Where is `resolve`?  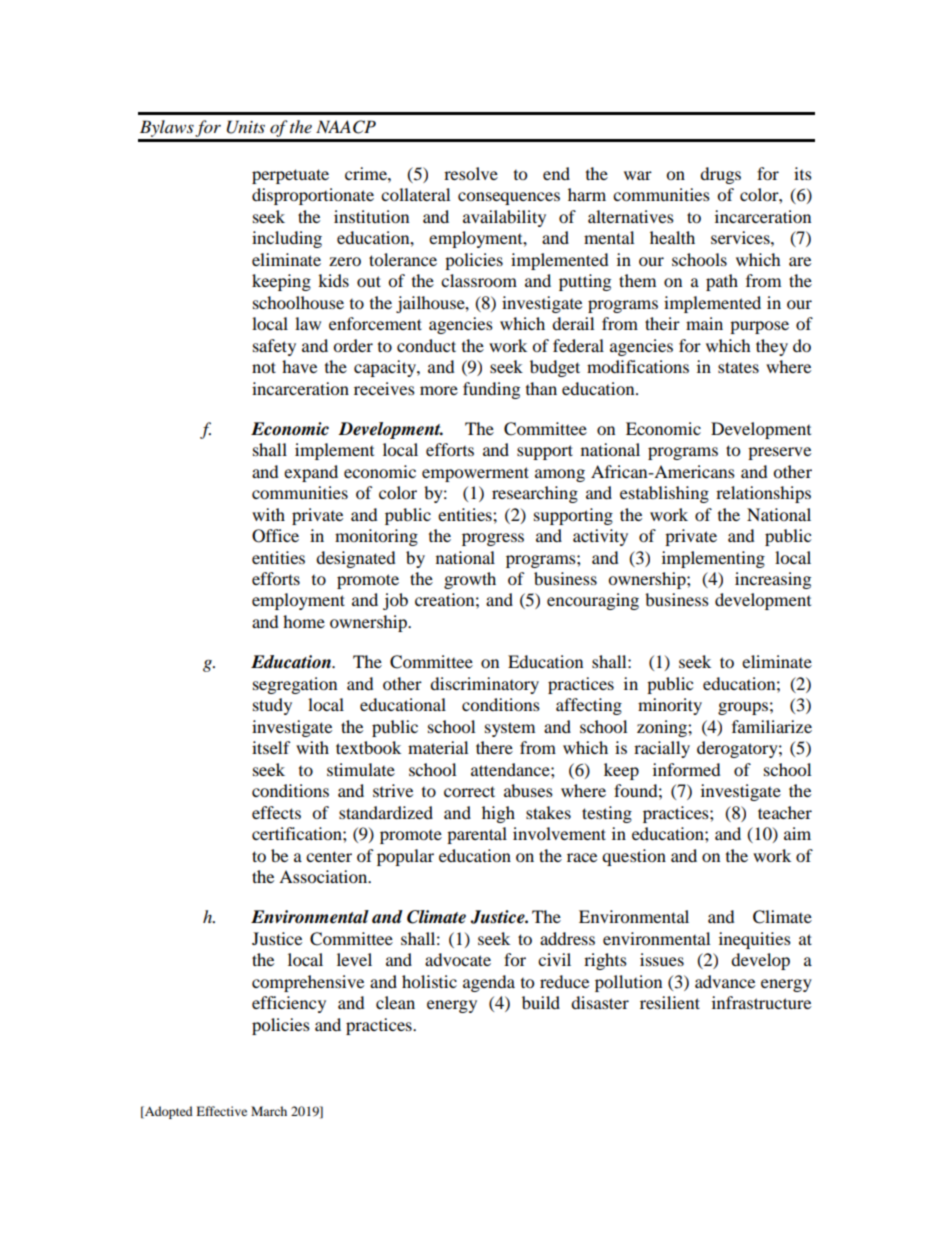
resolve is located at coordinates (471, 173).
